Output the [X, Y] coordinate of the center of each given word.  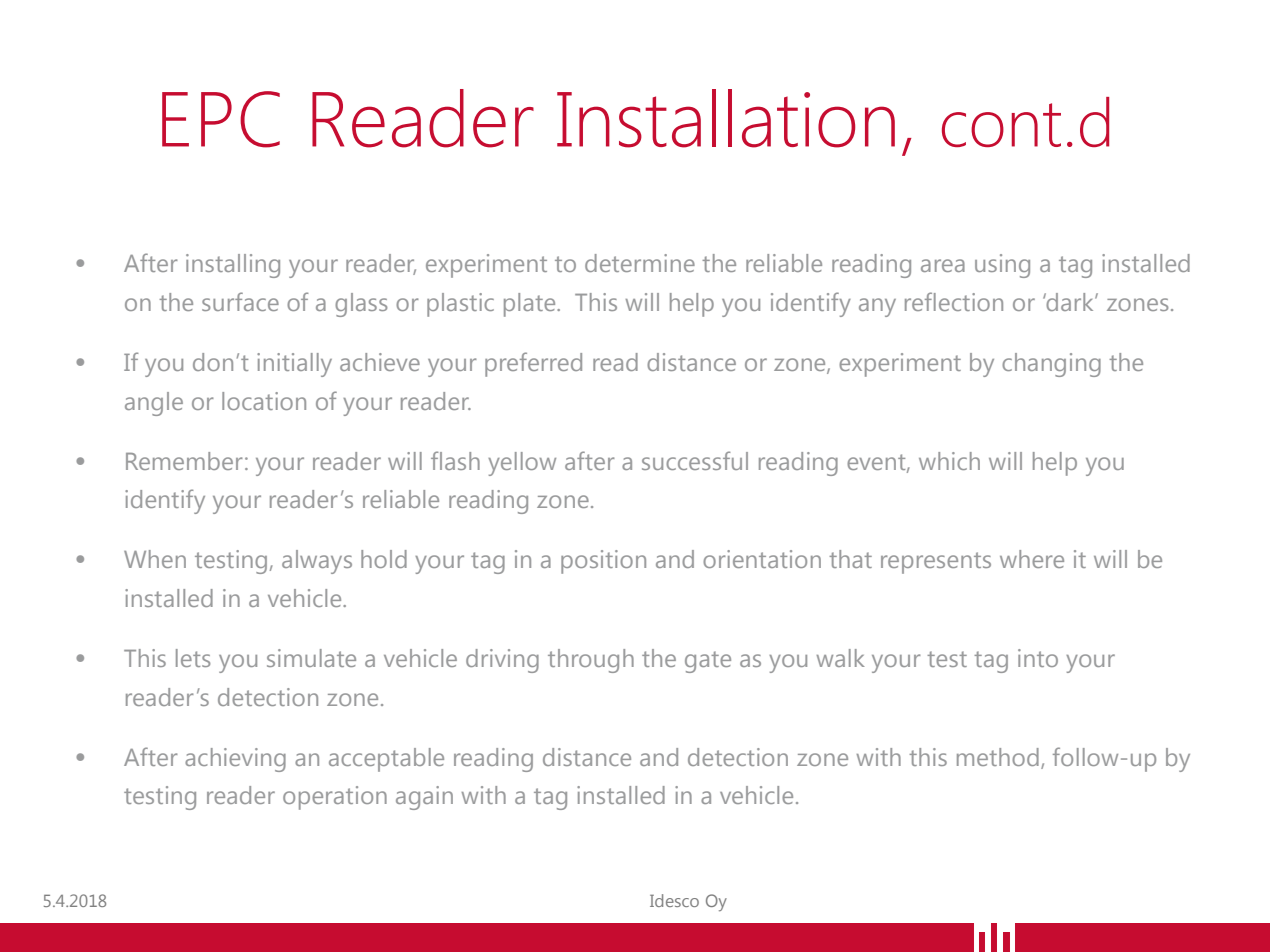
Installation [726, 118]
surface [240, 301]
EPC [221, 119]
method [998, 757]
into [1038, 658]
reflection [954, 301]
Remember [184, 461]
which [949, 461]
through [591, 661]
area [943, 265]
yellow [522, 464]
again [424, 798]
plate [531, 305]
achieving [235, 760]
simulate [311, 658]
